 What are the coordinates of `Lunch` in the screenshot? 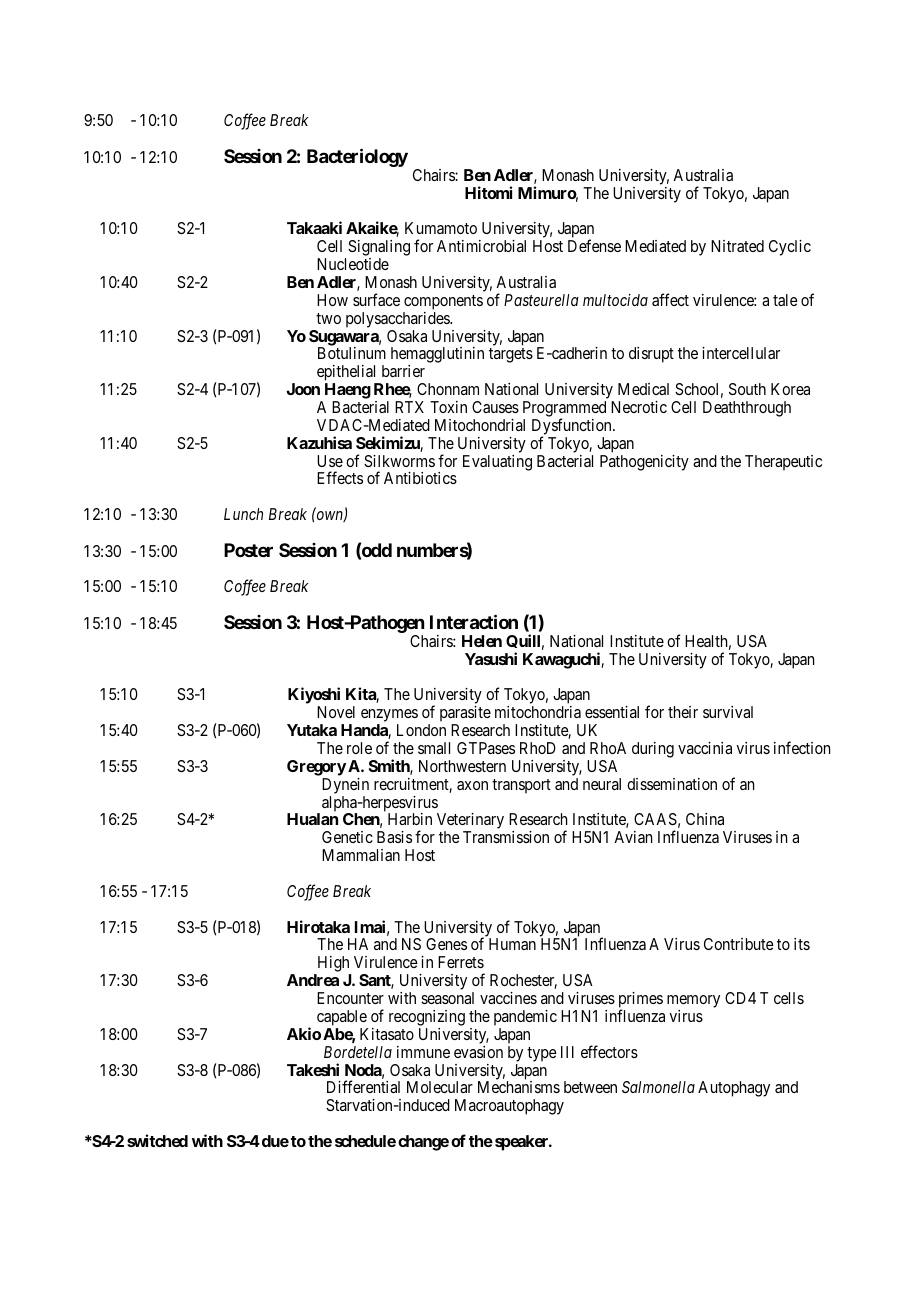 It's located at (243, 514).
